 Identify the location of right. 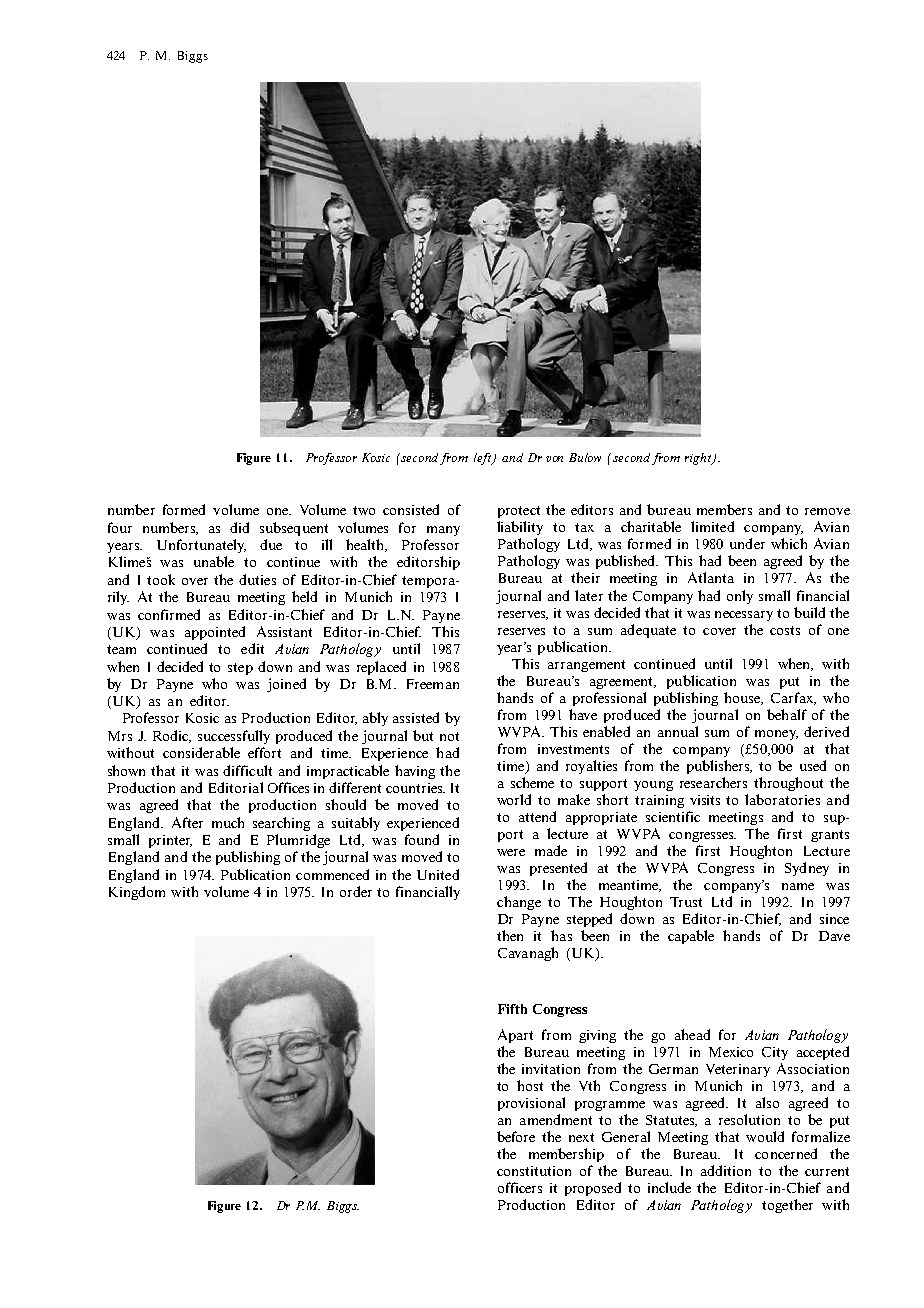
(699, 459).
